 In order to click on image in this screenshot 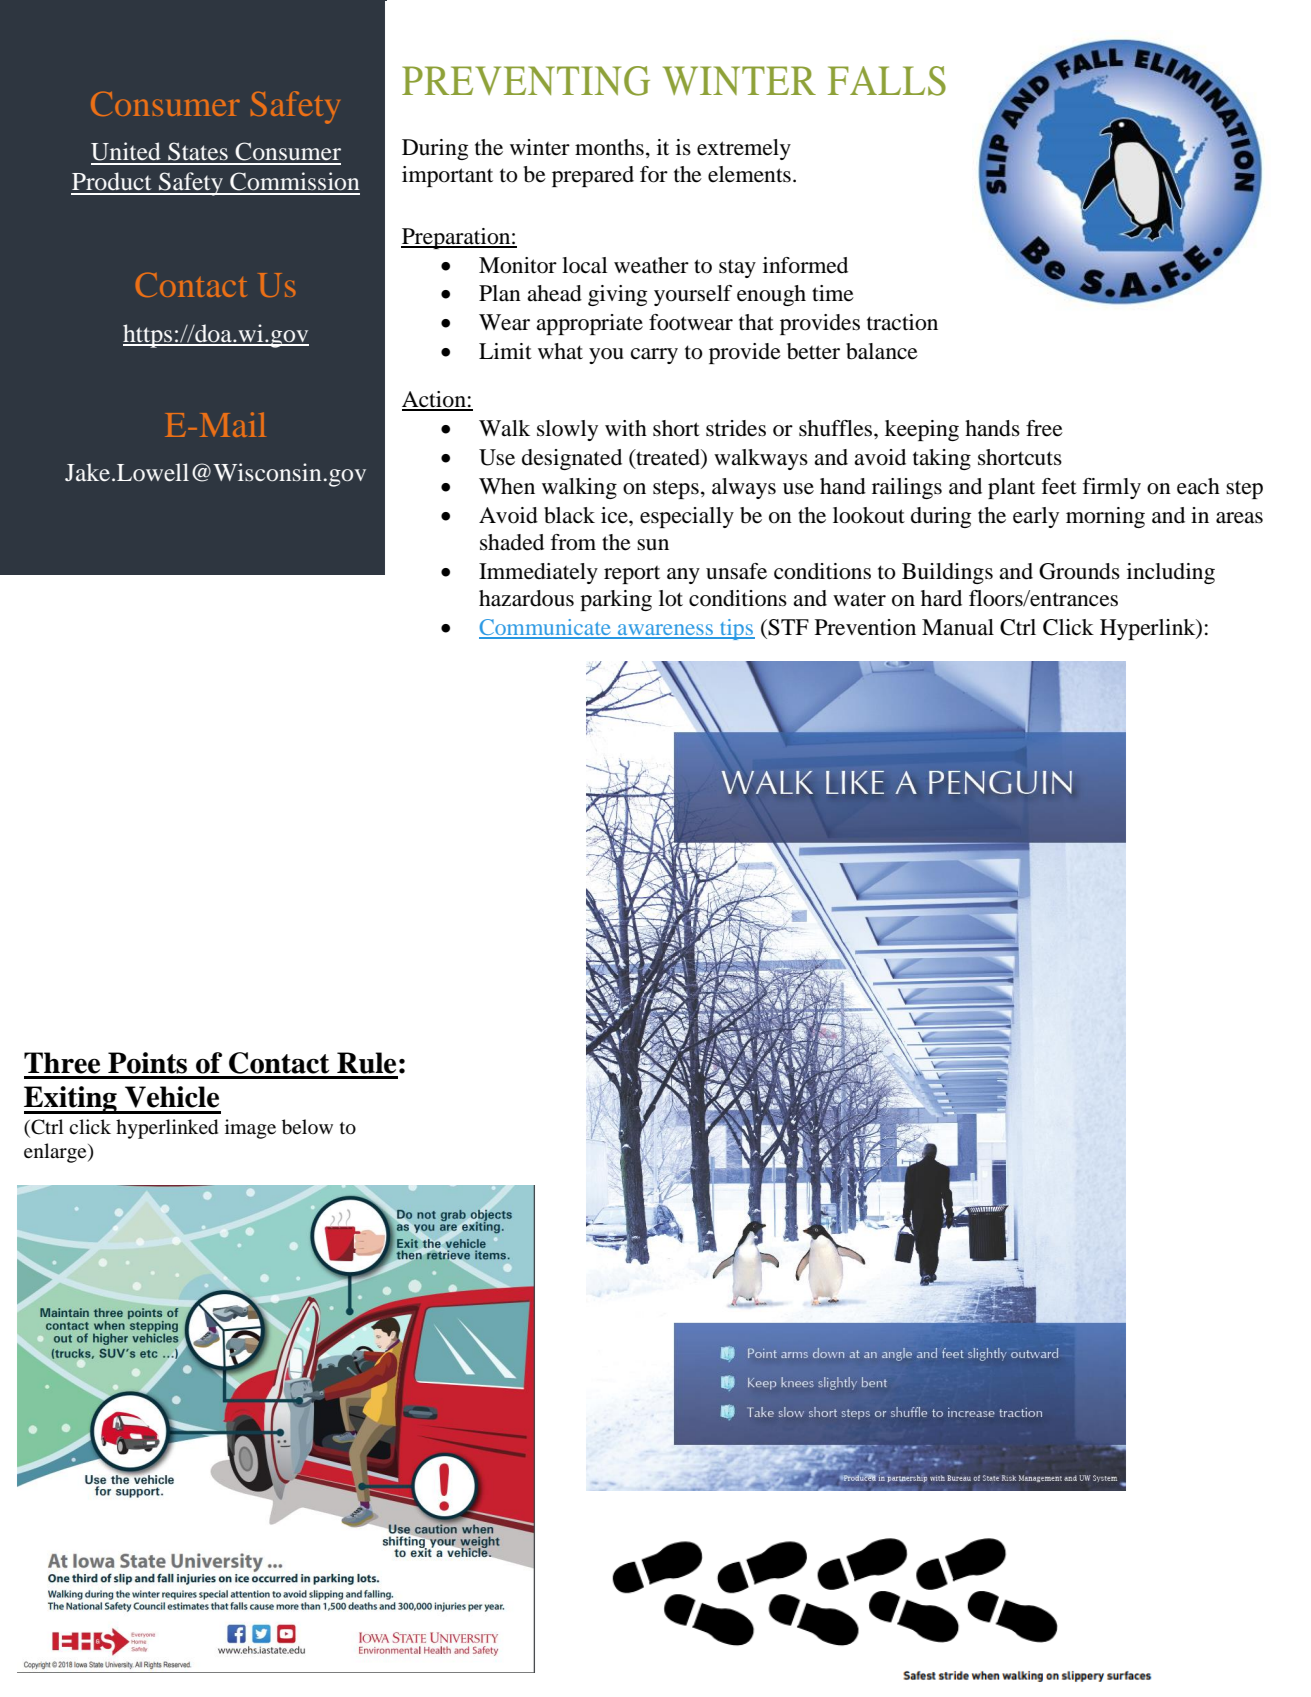, I will do `click(250, 1129)`.
